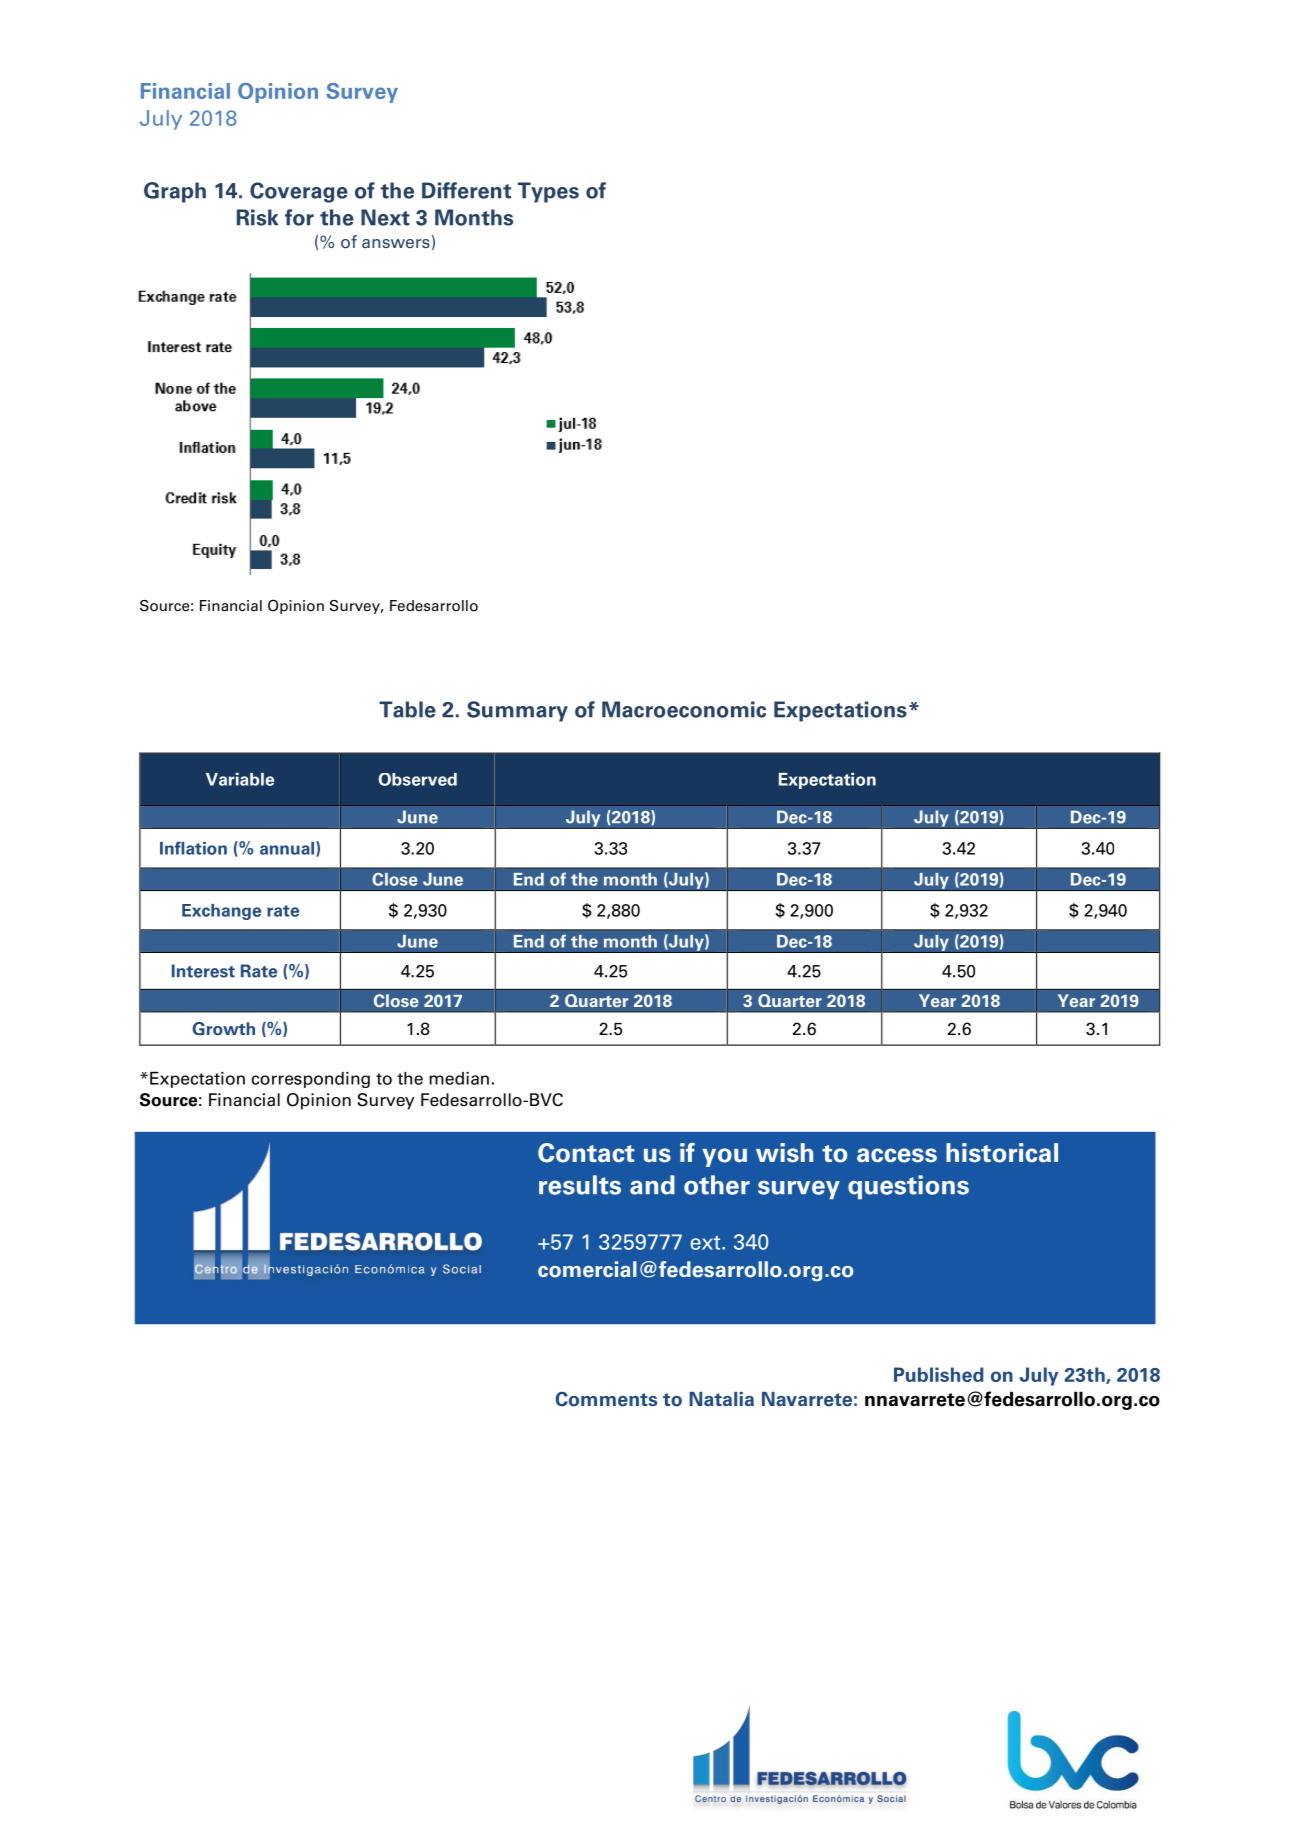 Image resolution: width=1299 pixels, height=1837 pixels. Describe the element at coordinates (606, 1399) in the screenshot. I see `Comments` at that location.
